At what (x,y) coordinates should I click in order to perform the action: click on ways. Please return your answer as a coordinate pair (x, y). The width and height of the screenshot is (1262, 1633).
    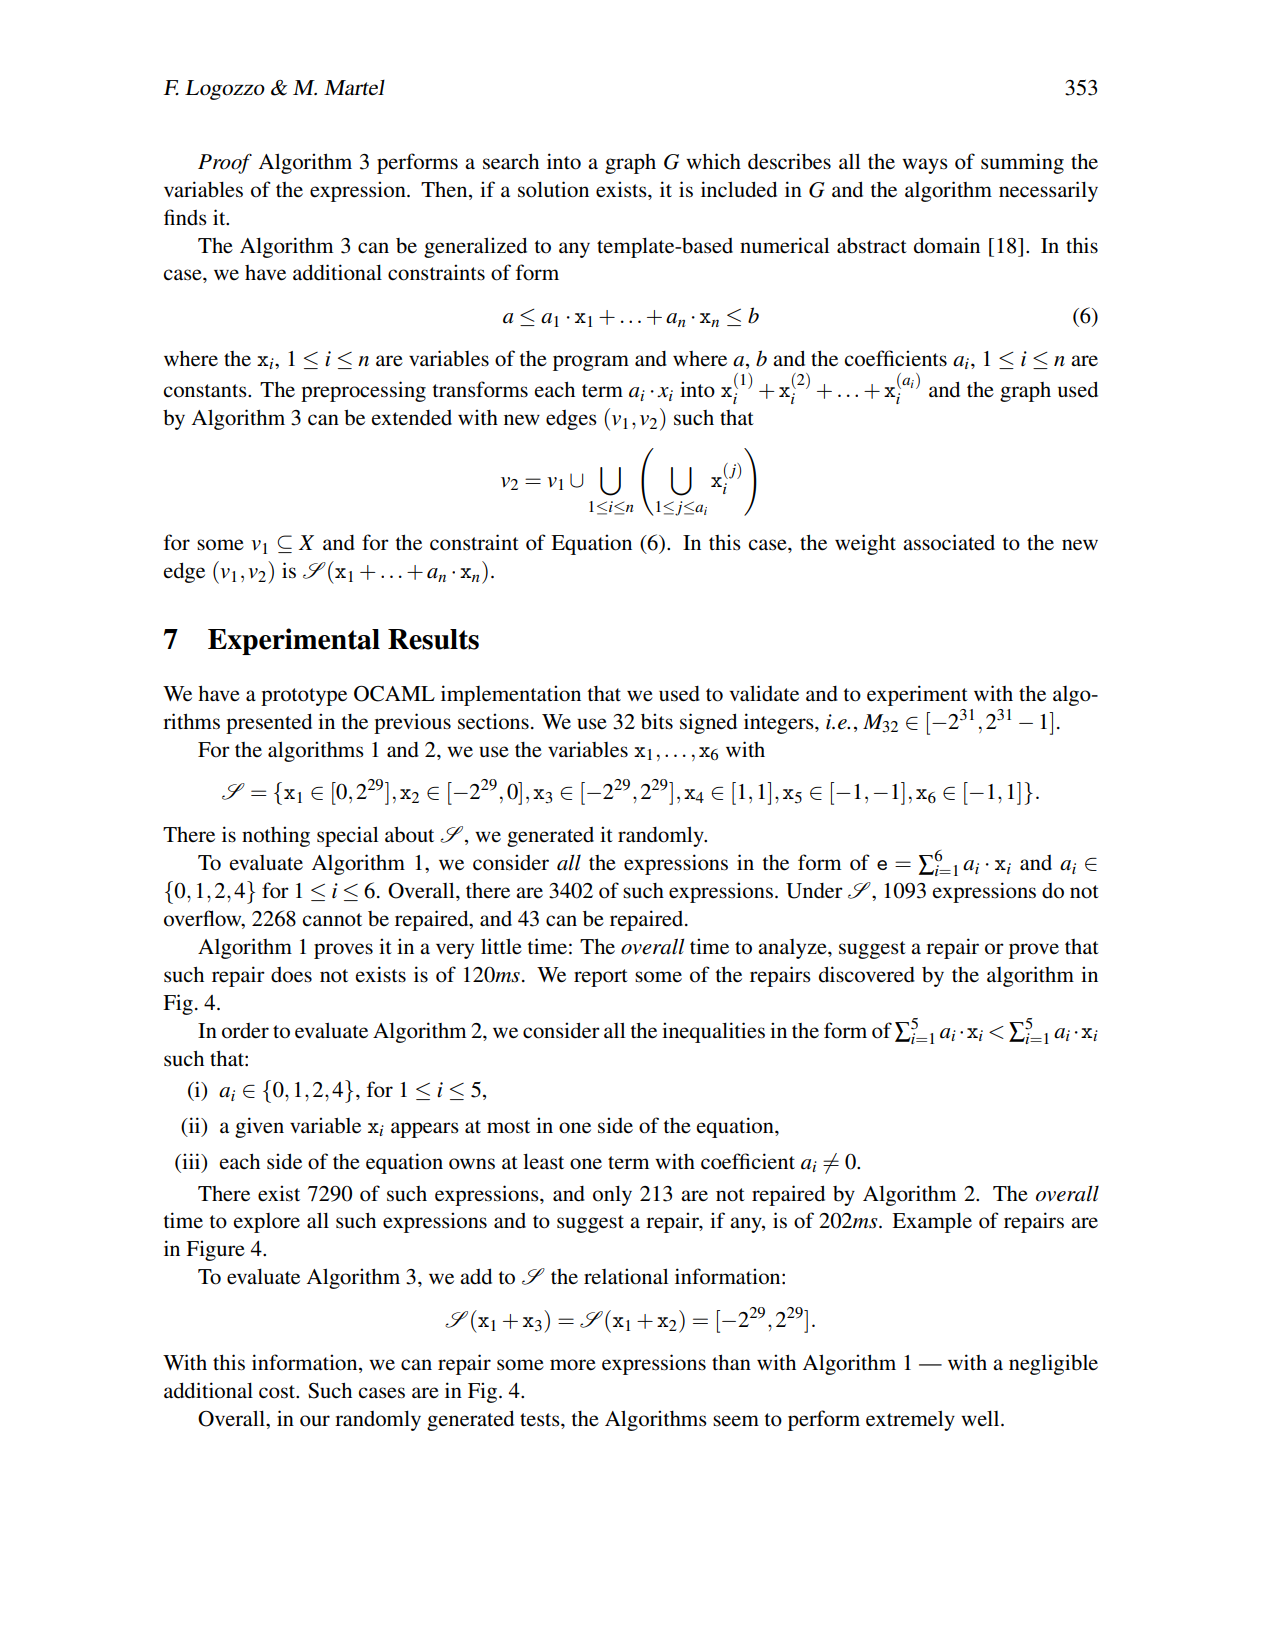
    Looking at the image, I should click on (925, 166).
